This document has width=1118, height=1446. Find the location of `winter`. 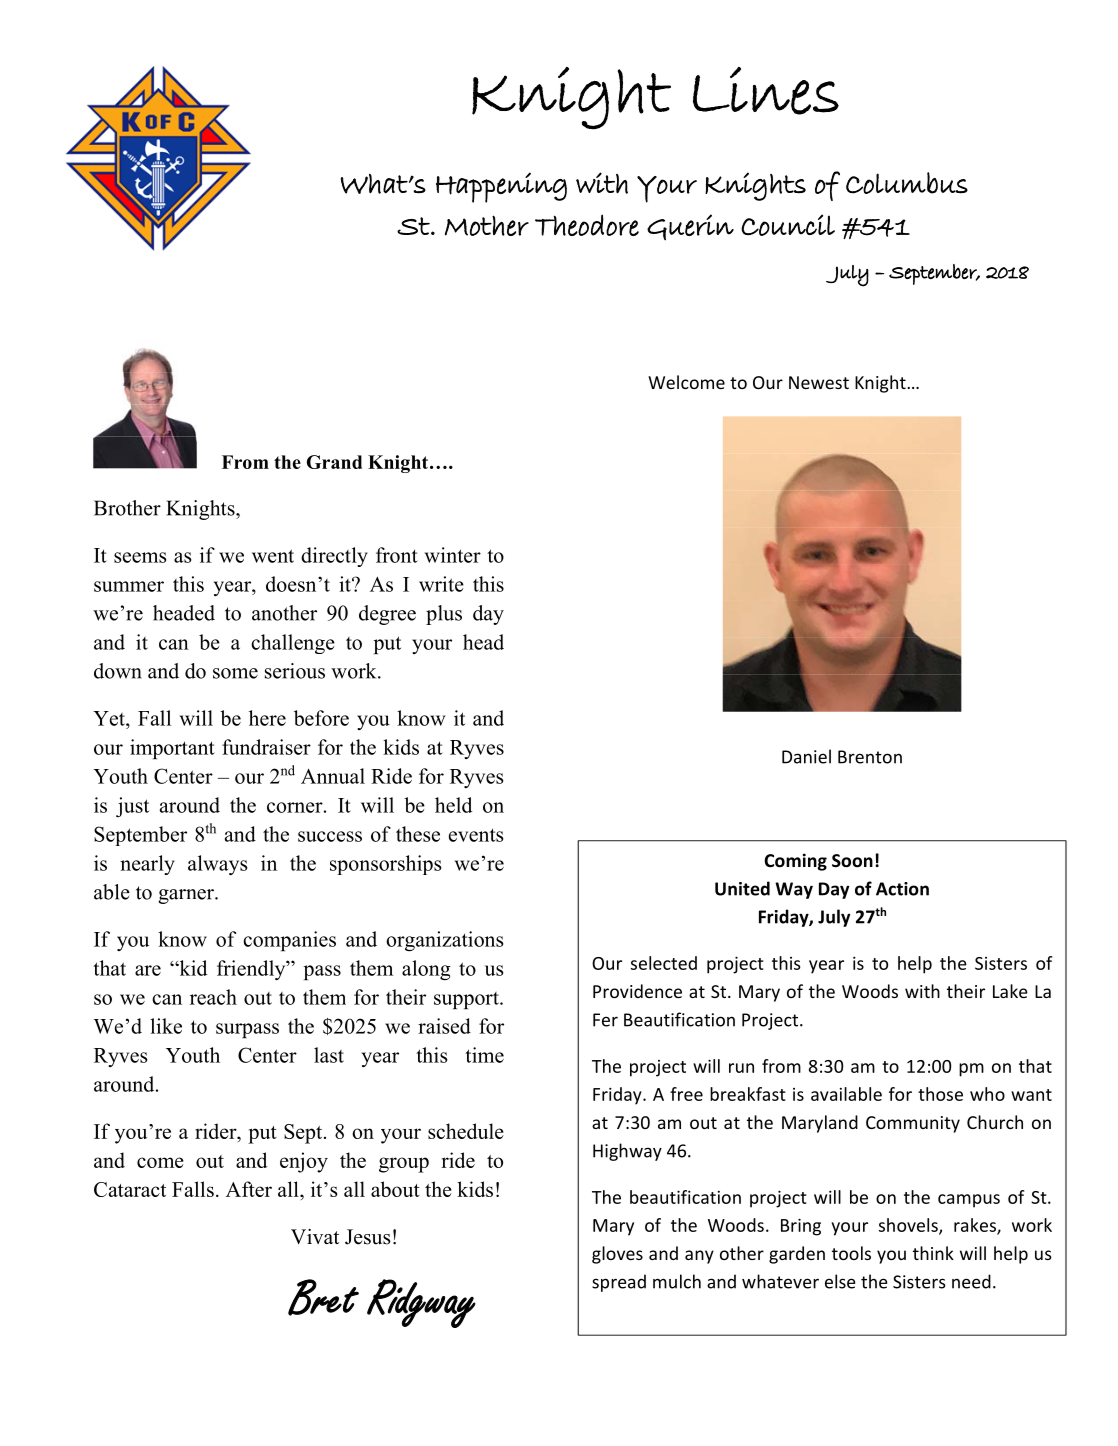

winter is located at coordinates (453, 555).
